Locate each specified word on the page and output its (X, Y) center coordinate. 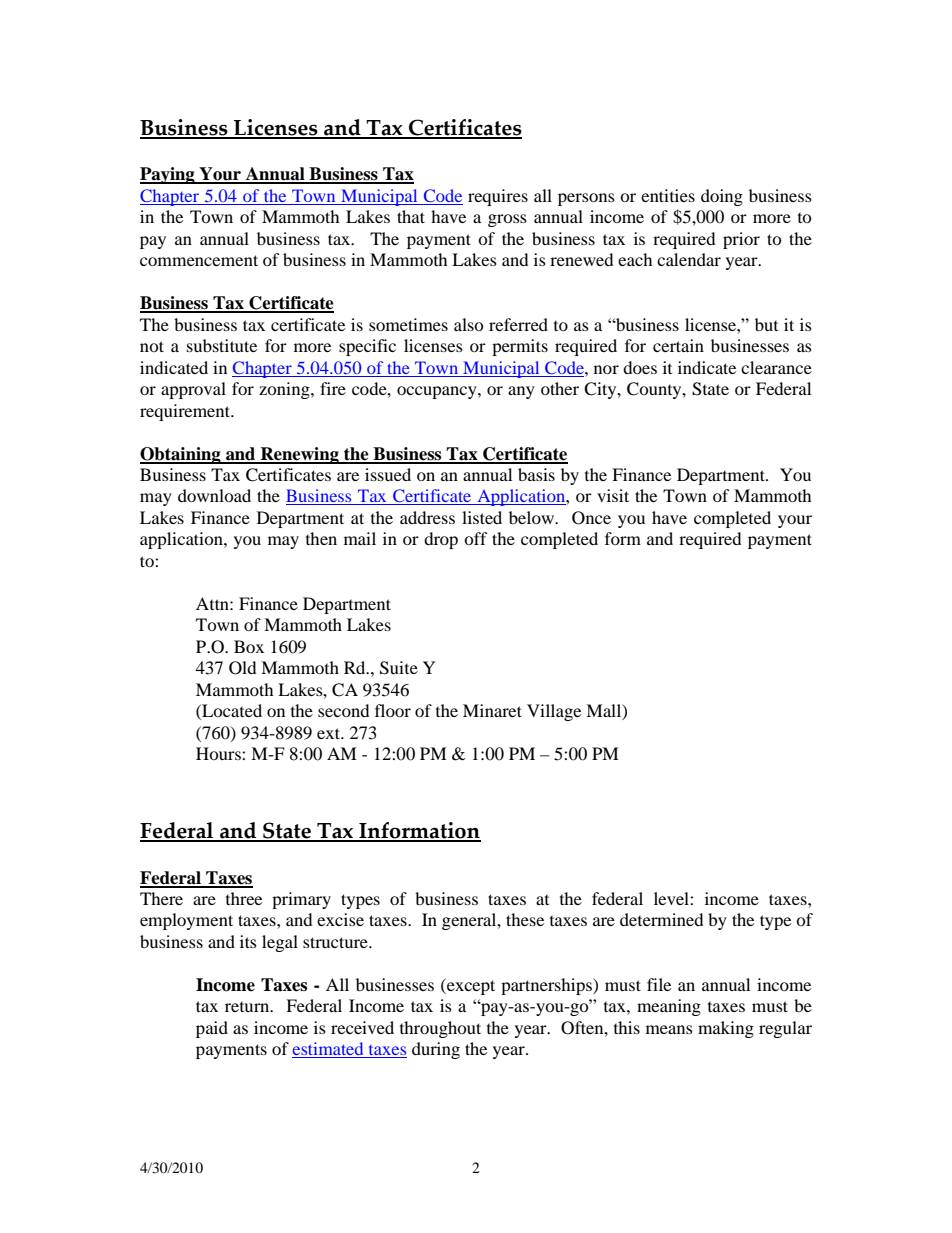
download (214, 495)
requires (498, 197)
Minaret (492, 710)
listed (482, 517)
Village (554, 712)
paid (212, 1029)
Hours (219, 753)
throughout (440, 1029)
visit (613, 495)
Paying (168, 175)
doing (722, 197)
